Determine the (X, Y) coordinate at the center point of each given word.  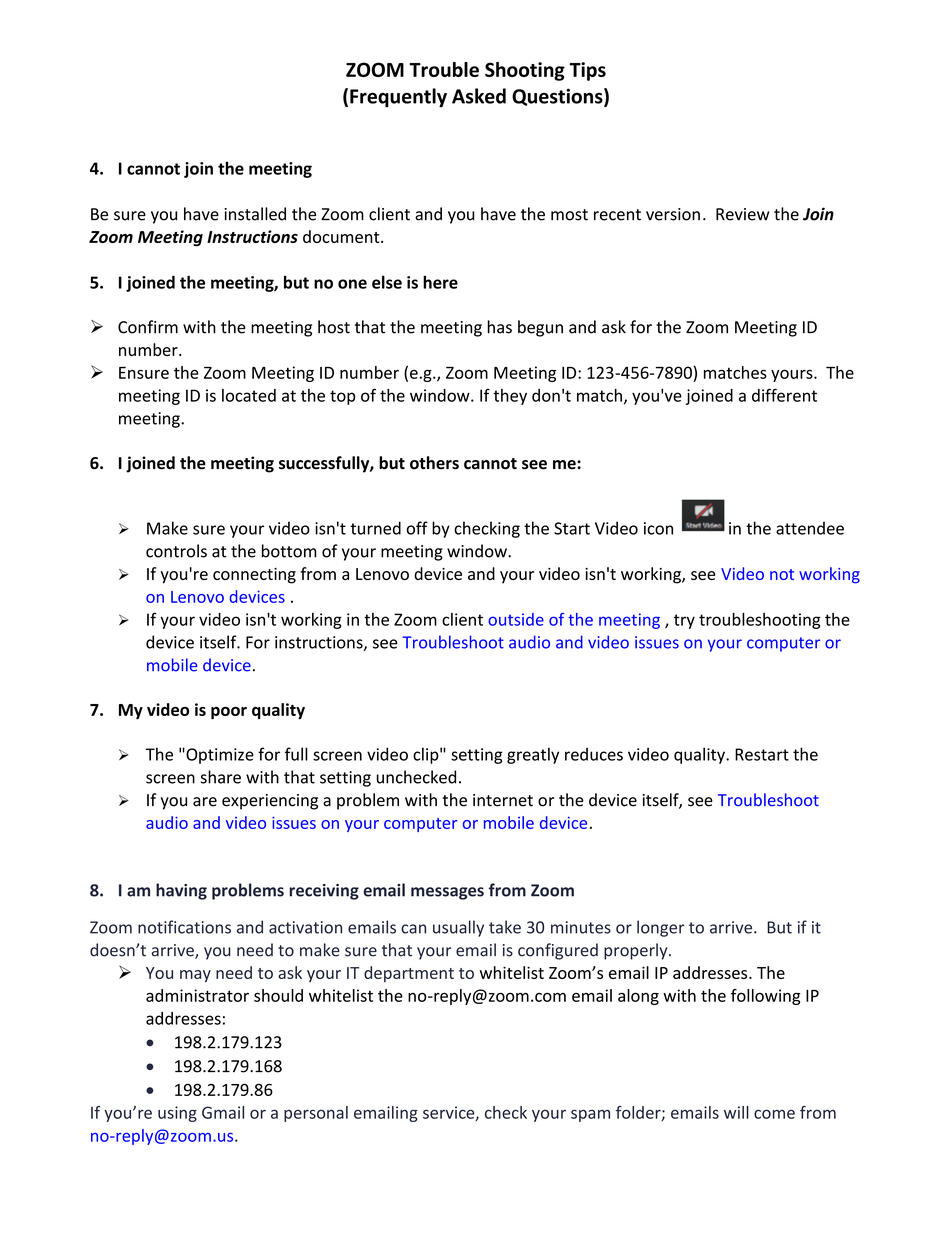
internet (503, 800)
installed (255, 214)
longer (660, 928)
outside (516, 619)
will (736, 1112)
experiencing (270, 802)
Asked (479, 96)
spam (590, 1115)
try (684, 621)
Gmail (223, 1112)
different (784, 395)
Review (742, 214)
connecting (254, 576)
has (499, 327)
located (249, 395)
